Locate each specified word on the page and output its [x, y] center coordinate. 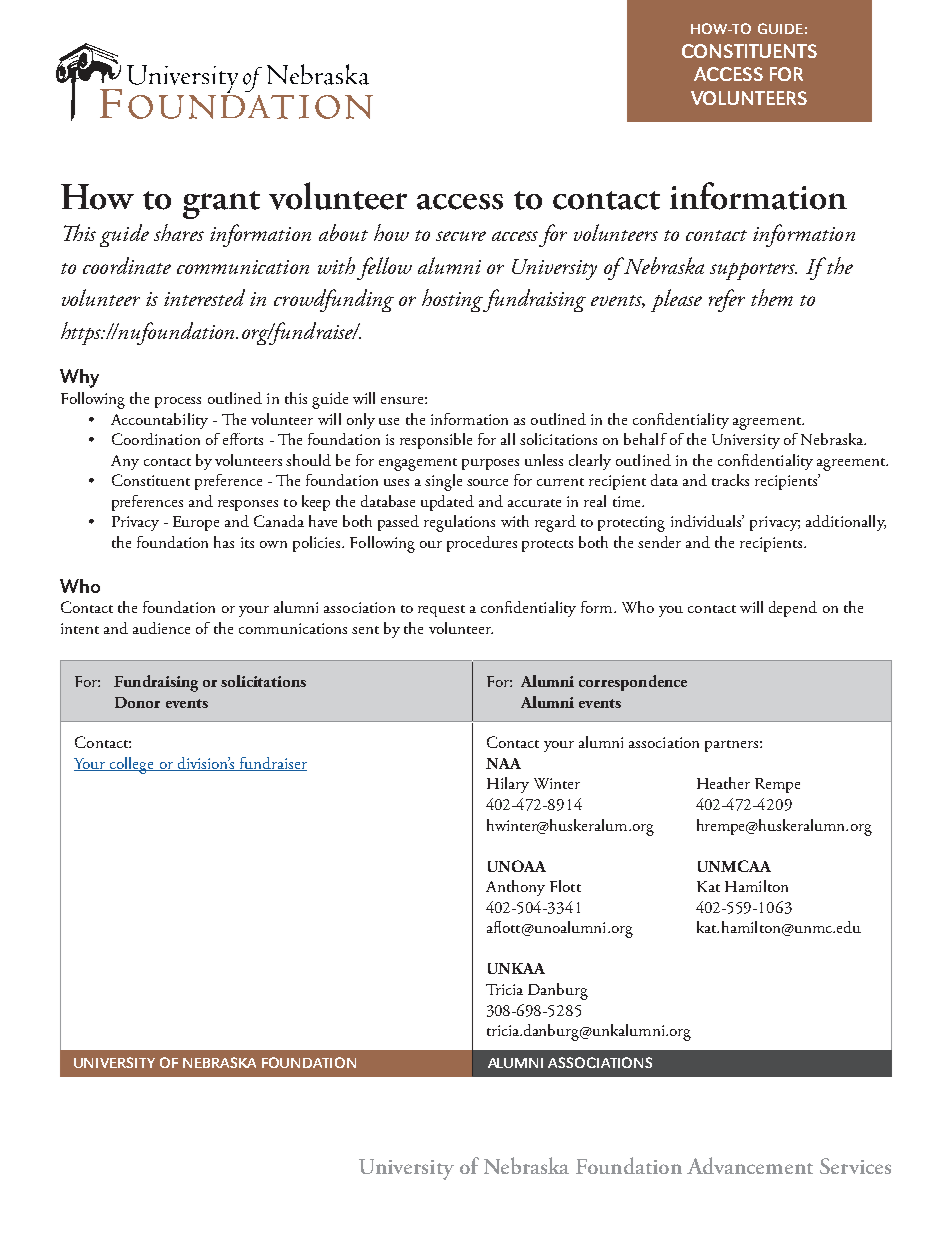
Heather [723, 783]
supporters [753, 271]
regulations [459, 523]
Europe [196, 523]
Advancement [750, 1165]
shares [179, 232]
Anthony [515, 888]
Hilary [508, 785]
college [132, 765]
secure [461, 236]
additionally [846, 523]
